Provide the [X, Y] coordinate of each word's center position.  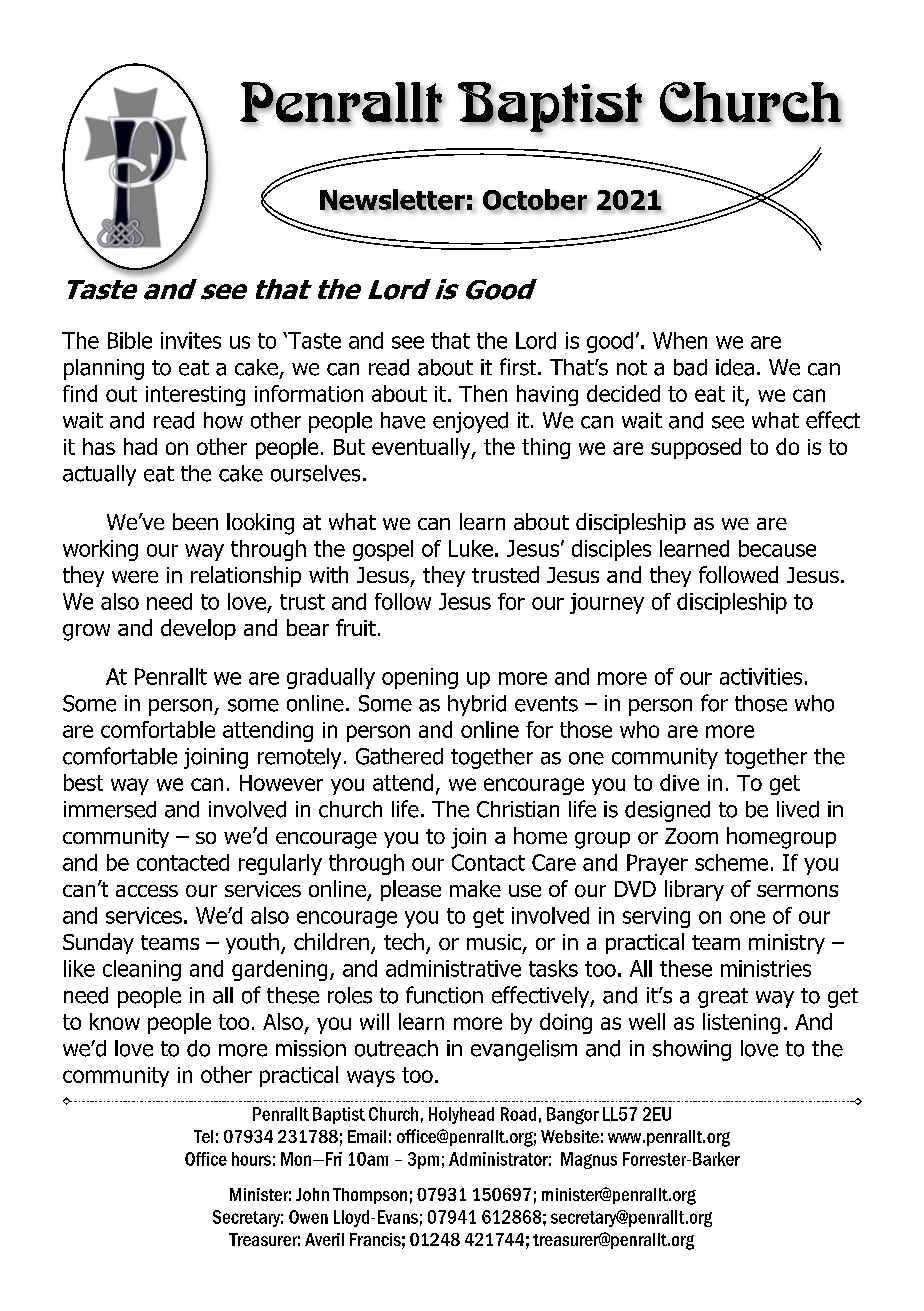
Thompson [370, 1196]
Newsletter [393, 200]
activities [761, 676]
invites [191, 340]
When [680, 340]
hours [251, 1159]
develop [198, 629]
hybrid [477, 705]
